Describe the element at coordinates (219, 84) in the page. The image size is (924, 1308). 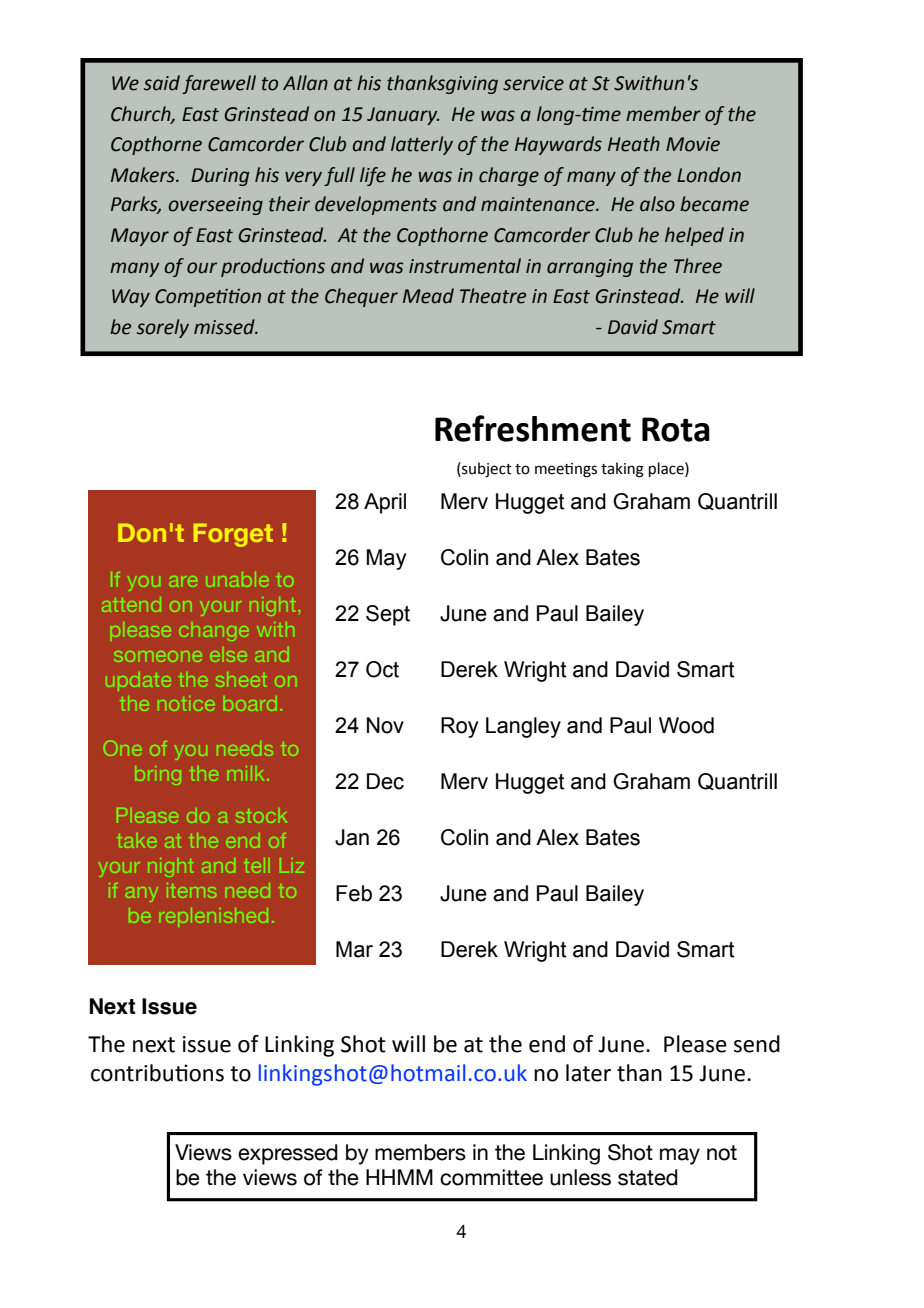
I see `farewell` at that location.
